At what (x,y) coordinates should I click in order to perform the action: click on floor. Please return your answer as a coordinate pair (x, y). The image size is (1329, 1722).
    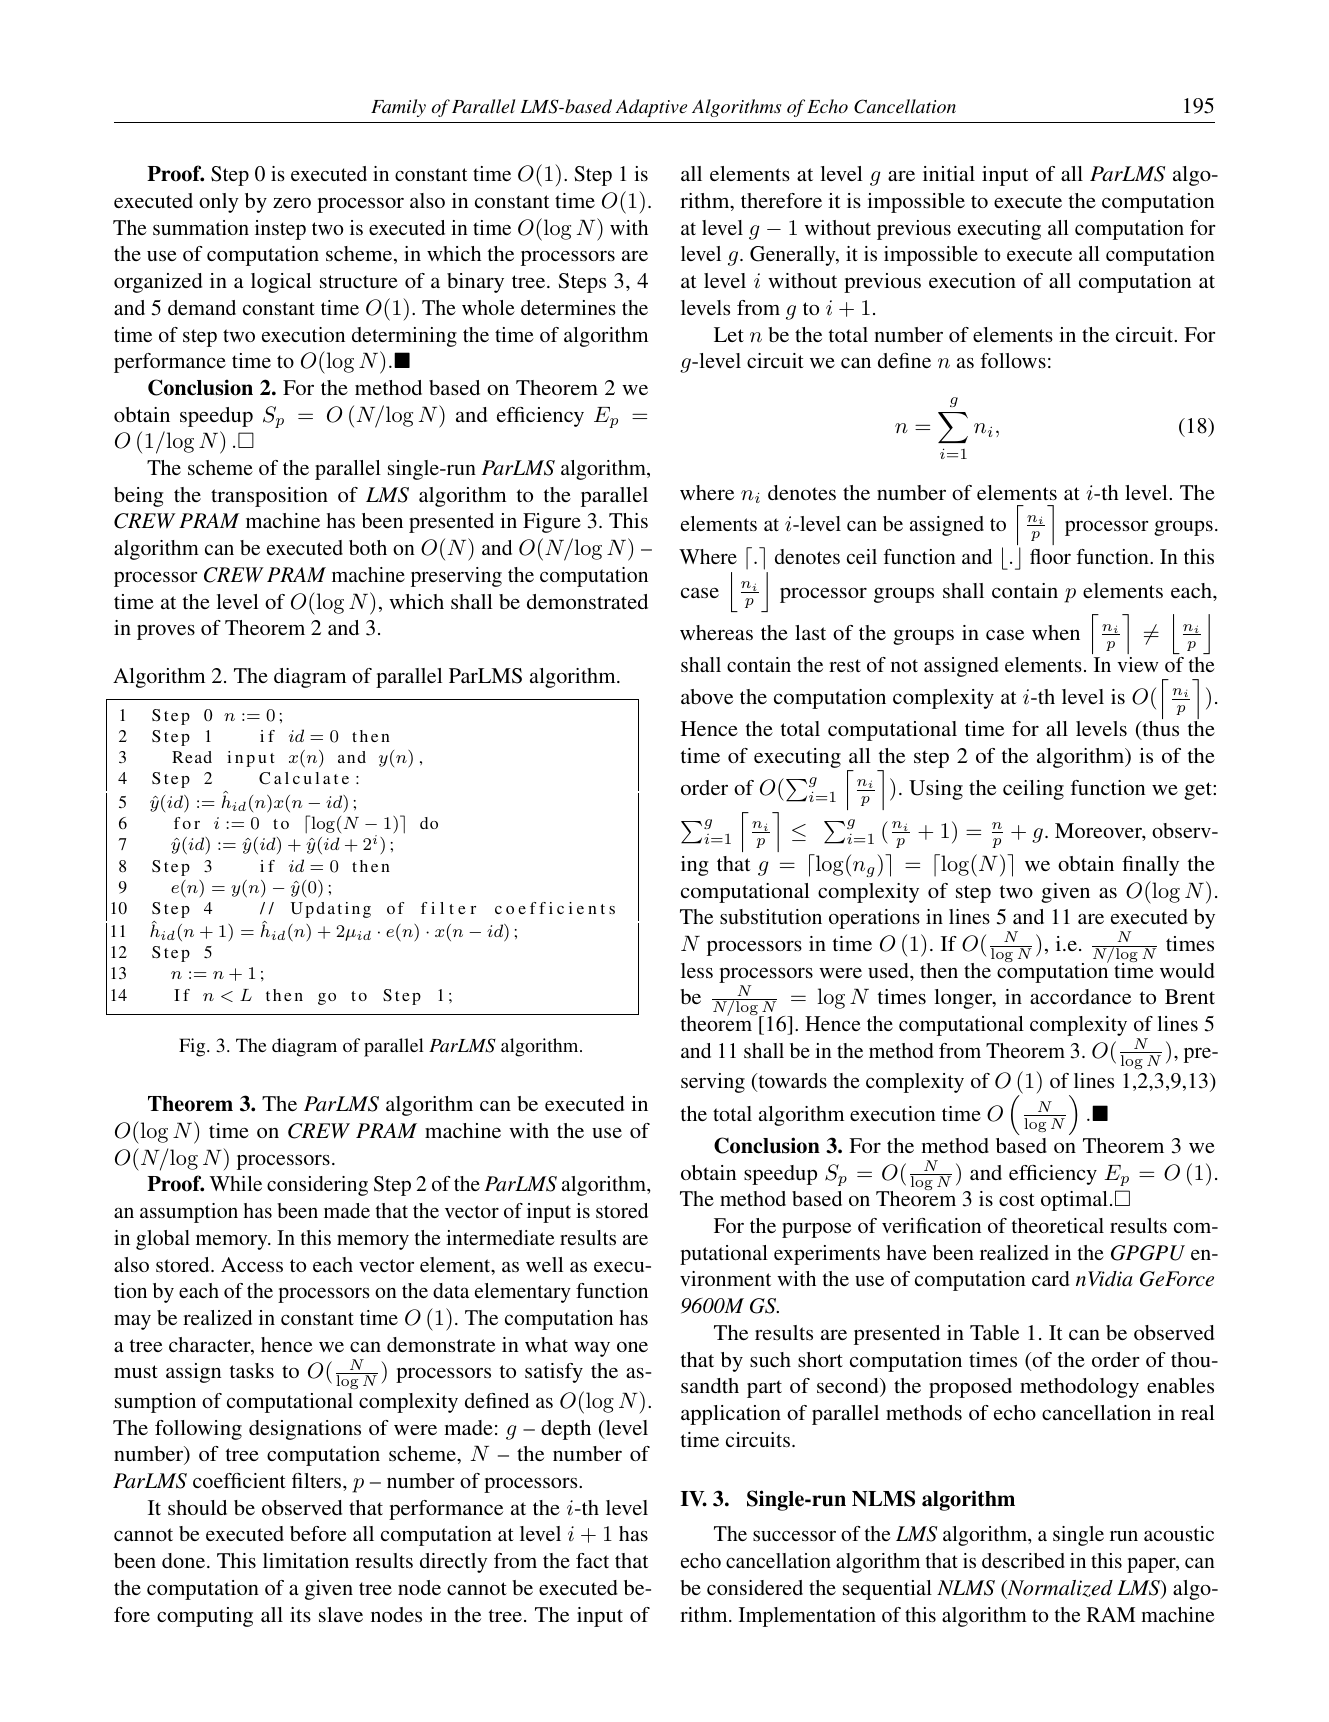
    Looking at the image, I should click on (1050, 556).
